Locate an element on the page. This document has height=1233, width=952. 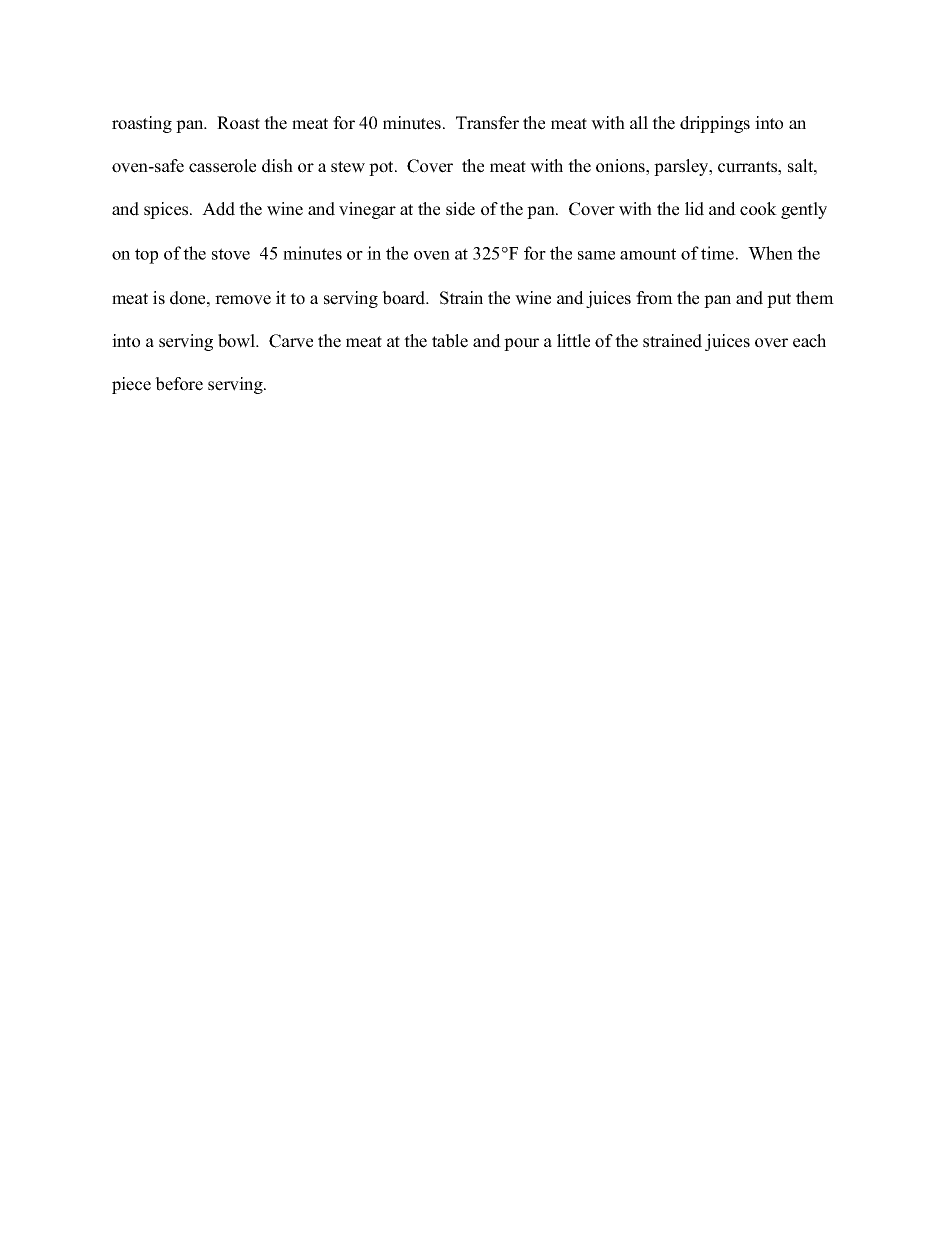
each is located at coordinates (809, 341).
